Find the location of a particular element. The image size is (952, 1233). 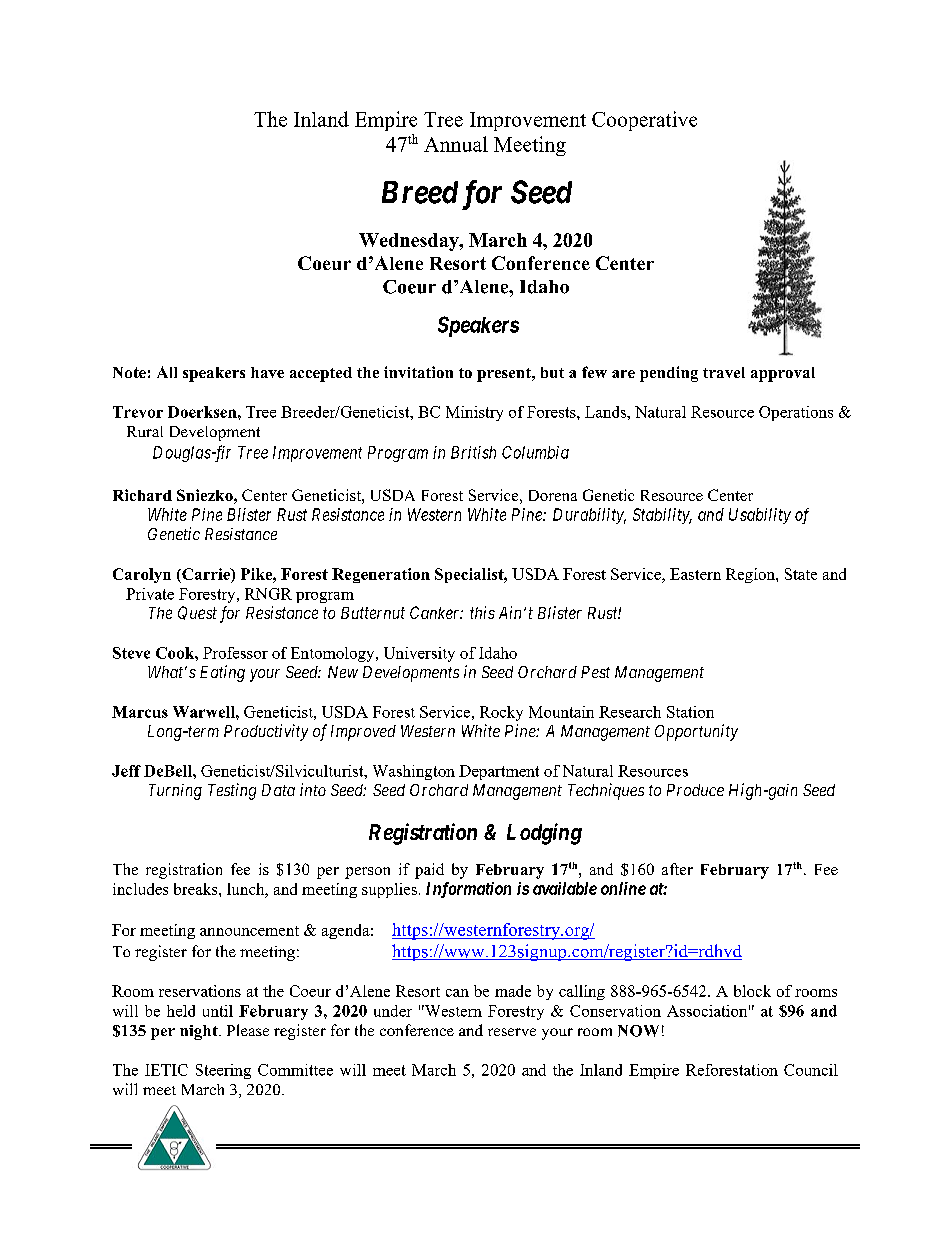

approval is located at coordinates (783, 374).
